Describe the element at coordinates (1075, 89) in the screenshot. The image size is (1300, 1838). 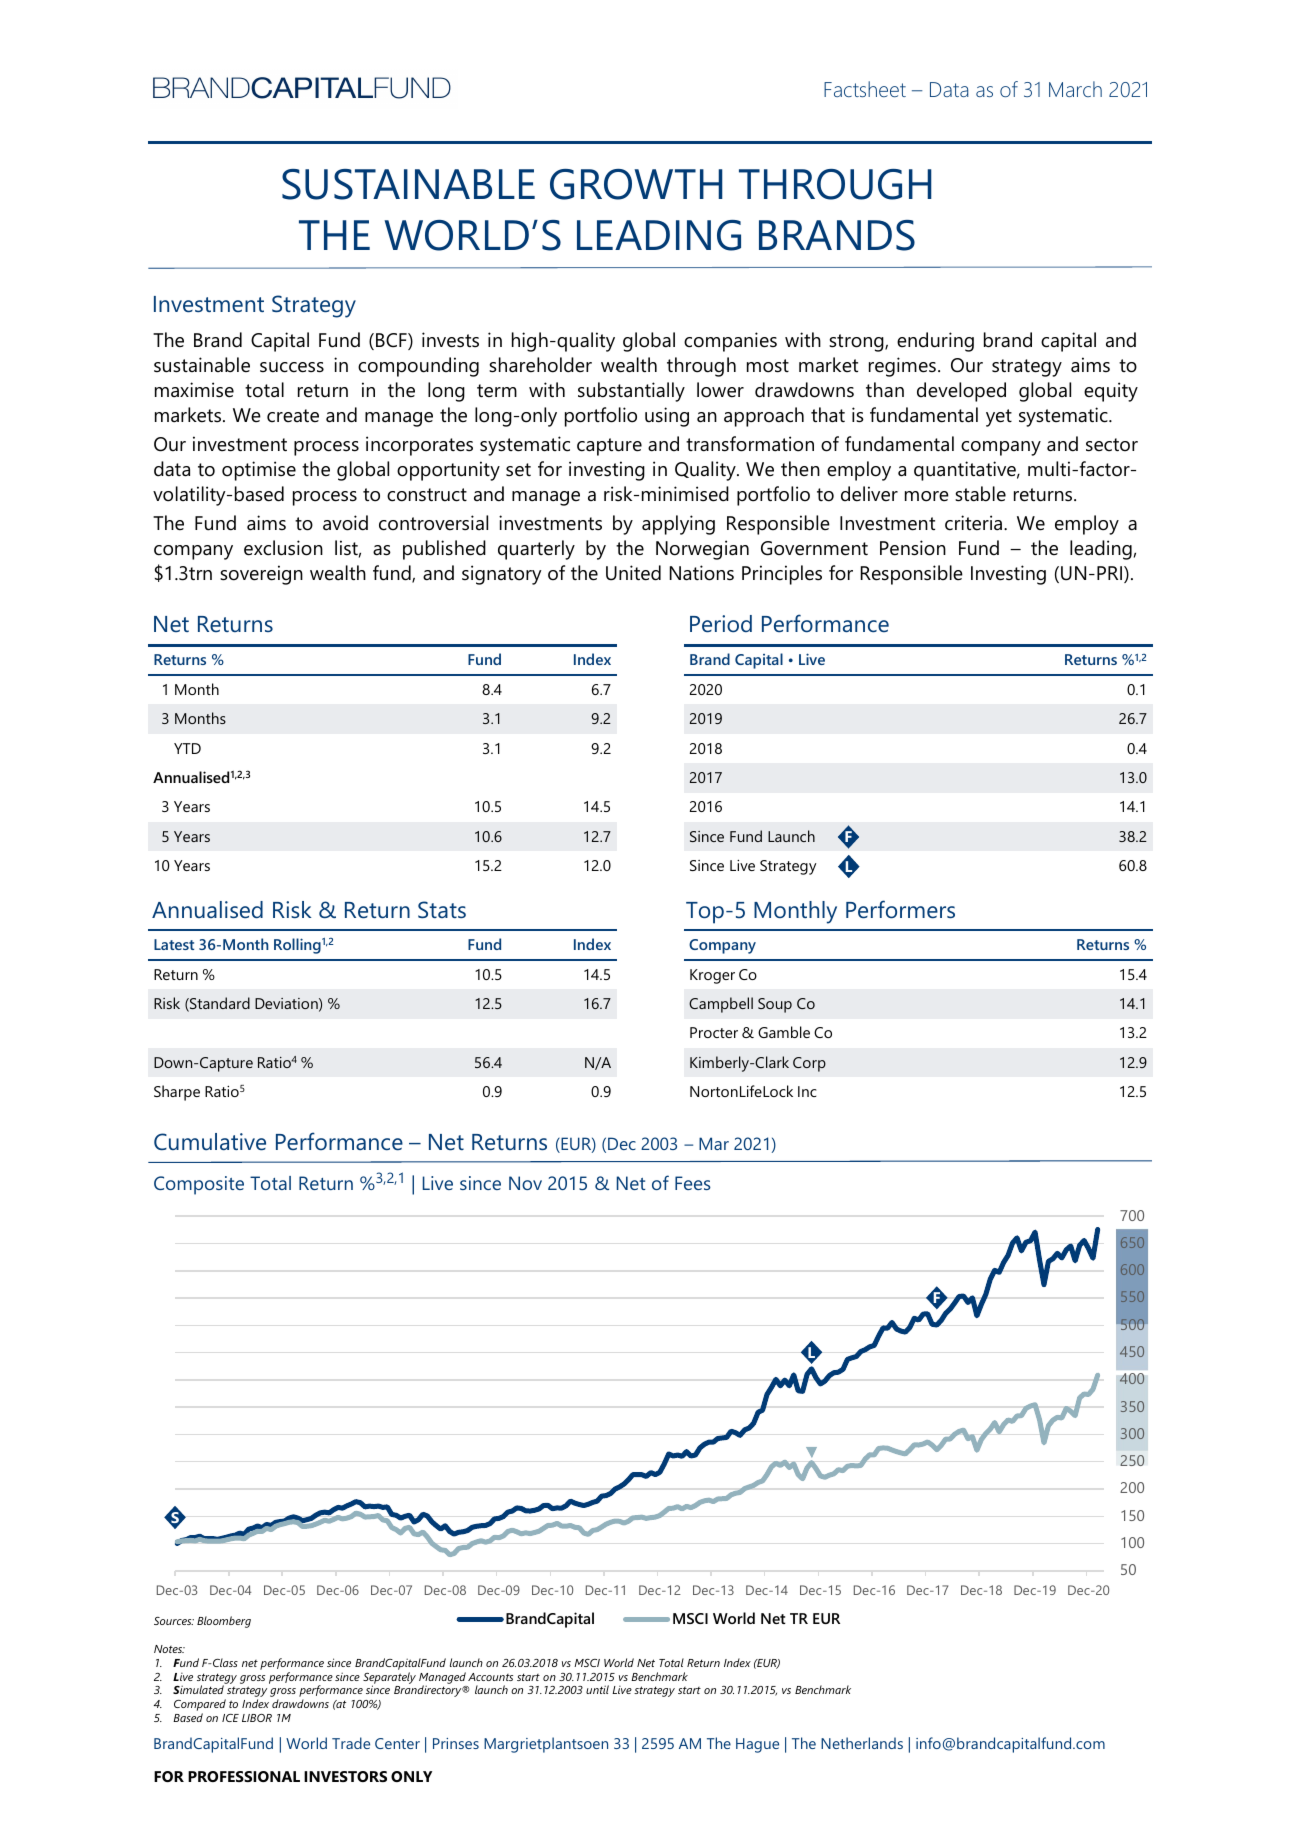
I see `March` at that location.
